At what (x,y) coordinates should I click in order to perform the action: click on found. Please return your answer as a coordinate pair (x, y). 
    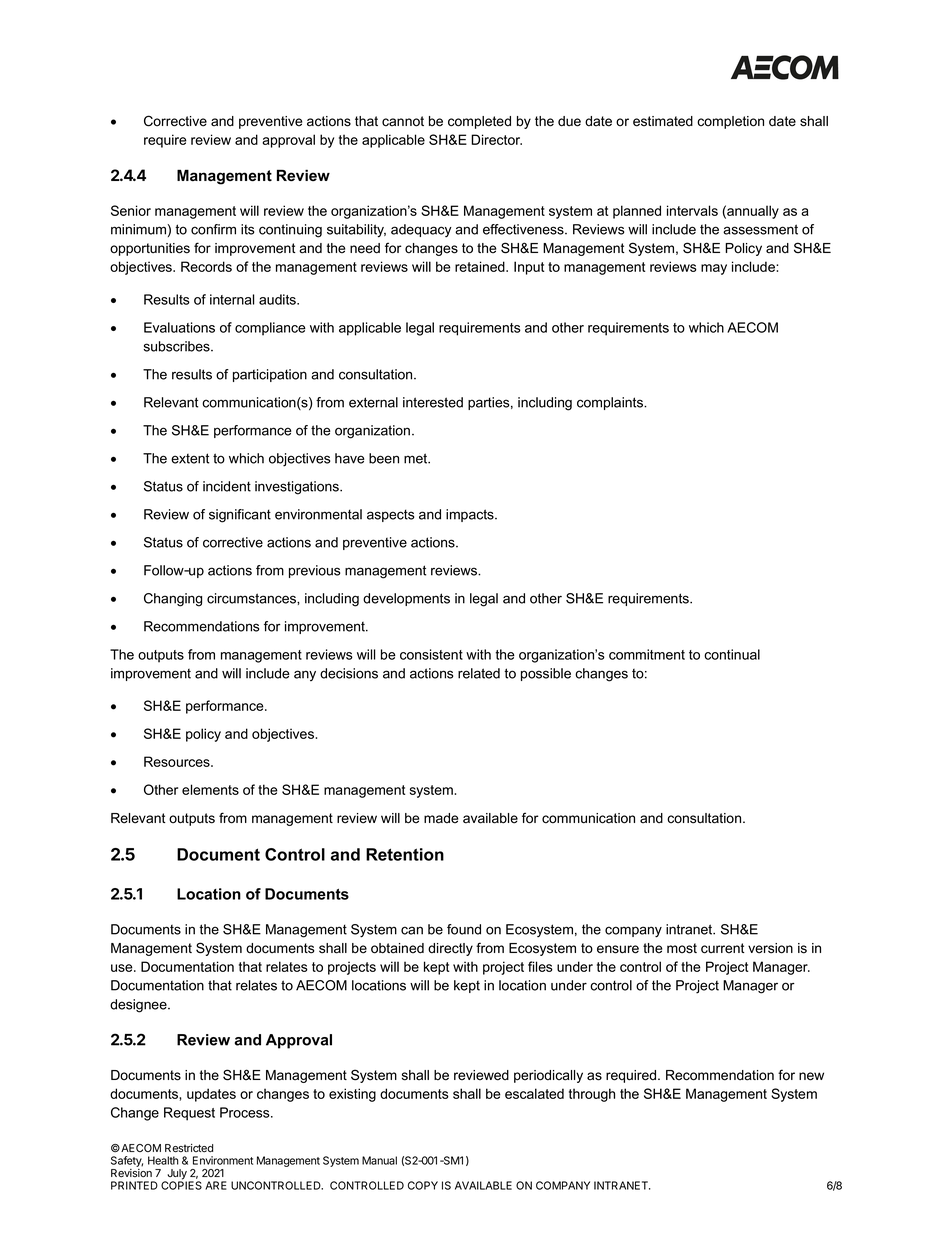
    Looking at the image, I should click on (464, 929).
